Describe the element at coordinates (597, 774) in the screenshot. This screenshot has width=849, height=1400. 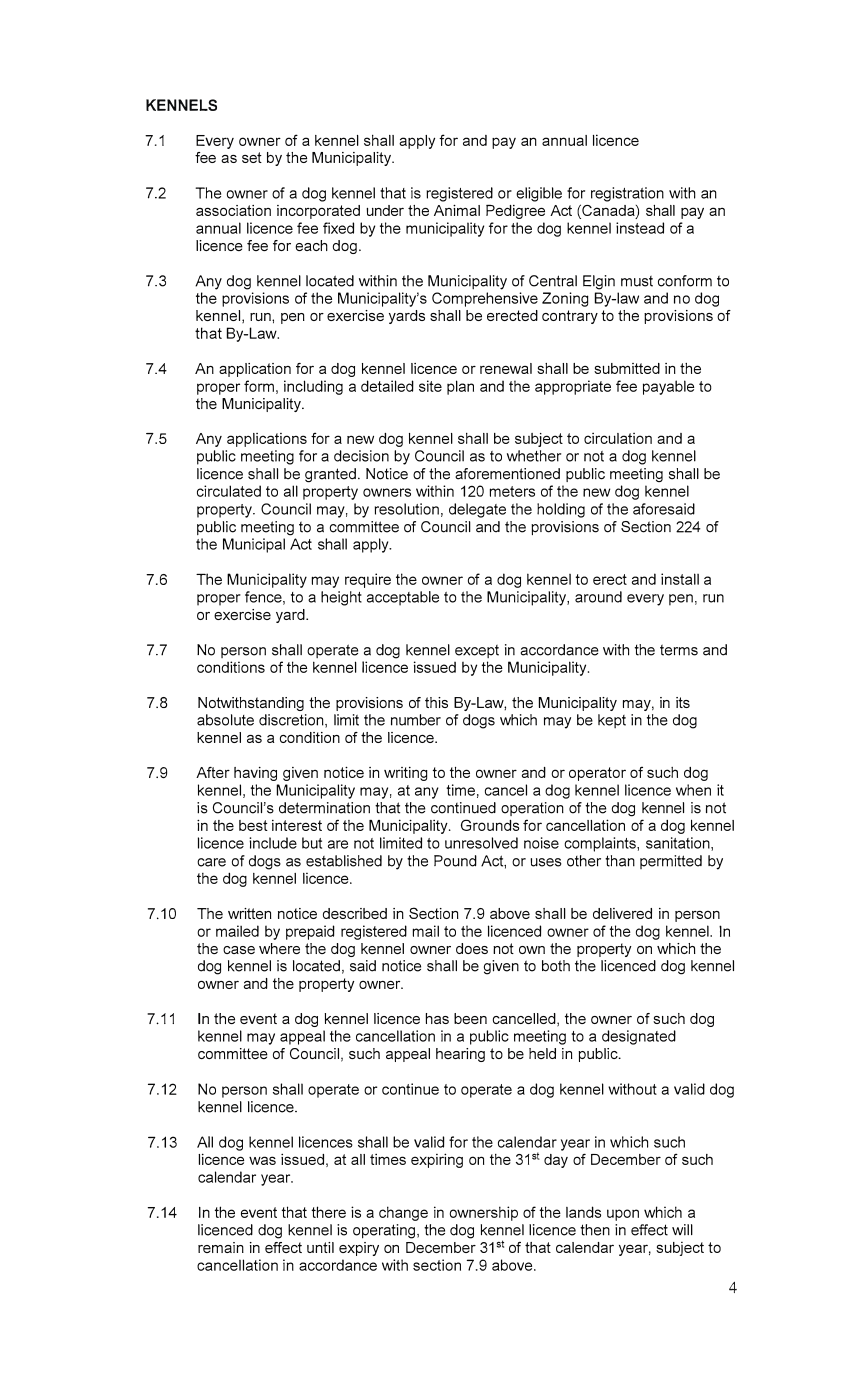
I see `operator` at that location.
